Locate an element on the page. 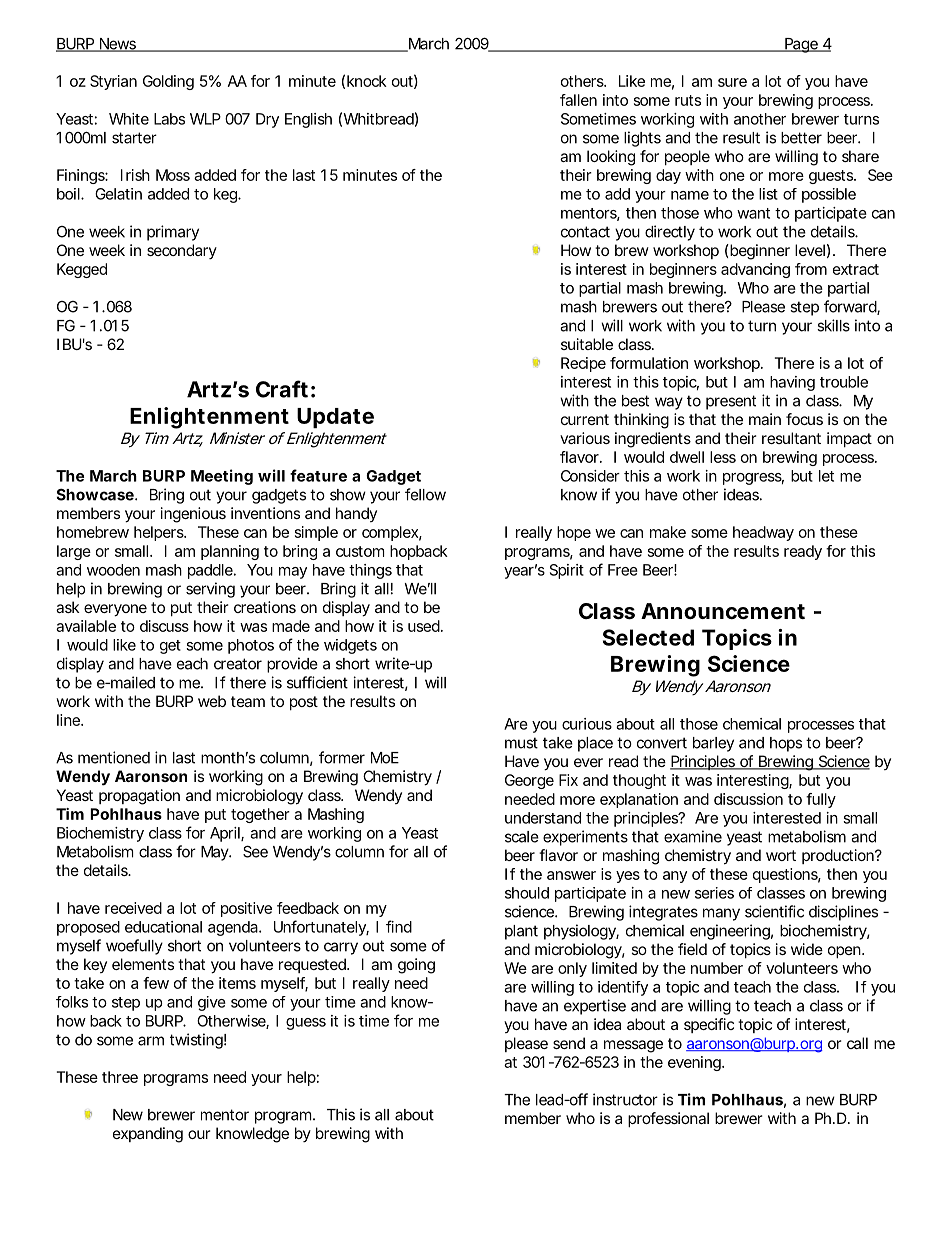 This document has height=1233, width=952. used is located at coordinates (424, 626).
